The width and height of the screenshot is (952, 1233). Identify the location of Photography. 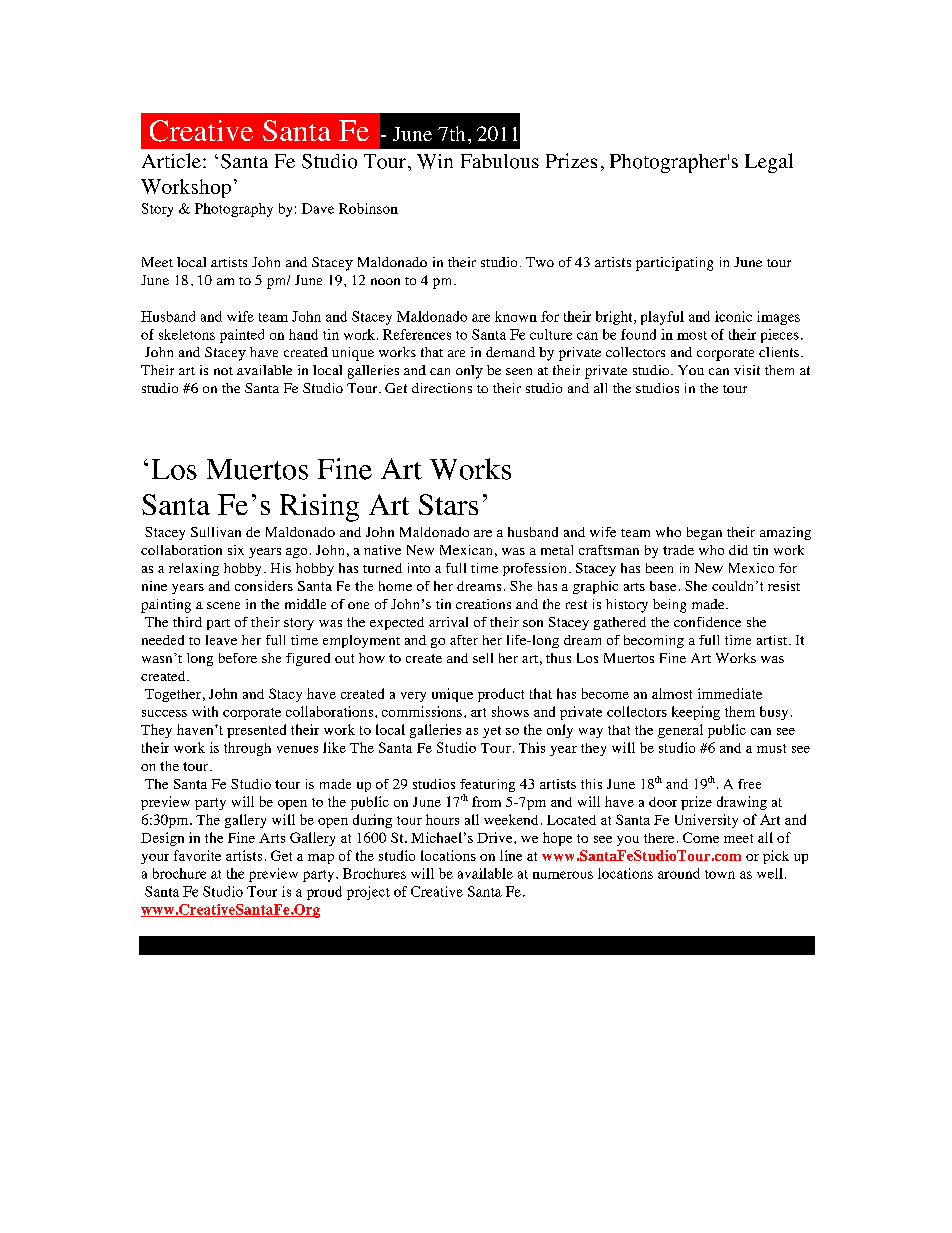
(234, 210).
